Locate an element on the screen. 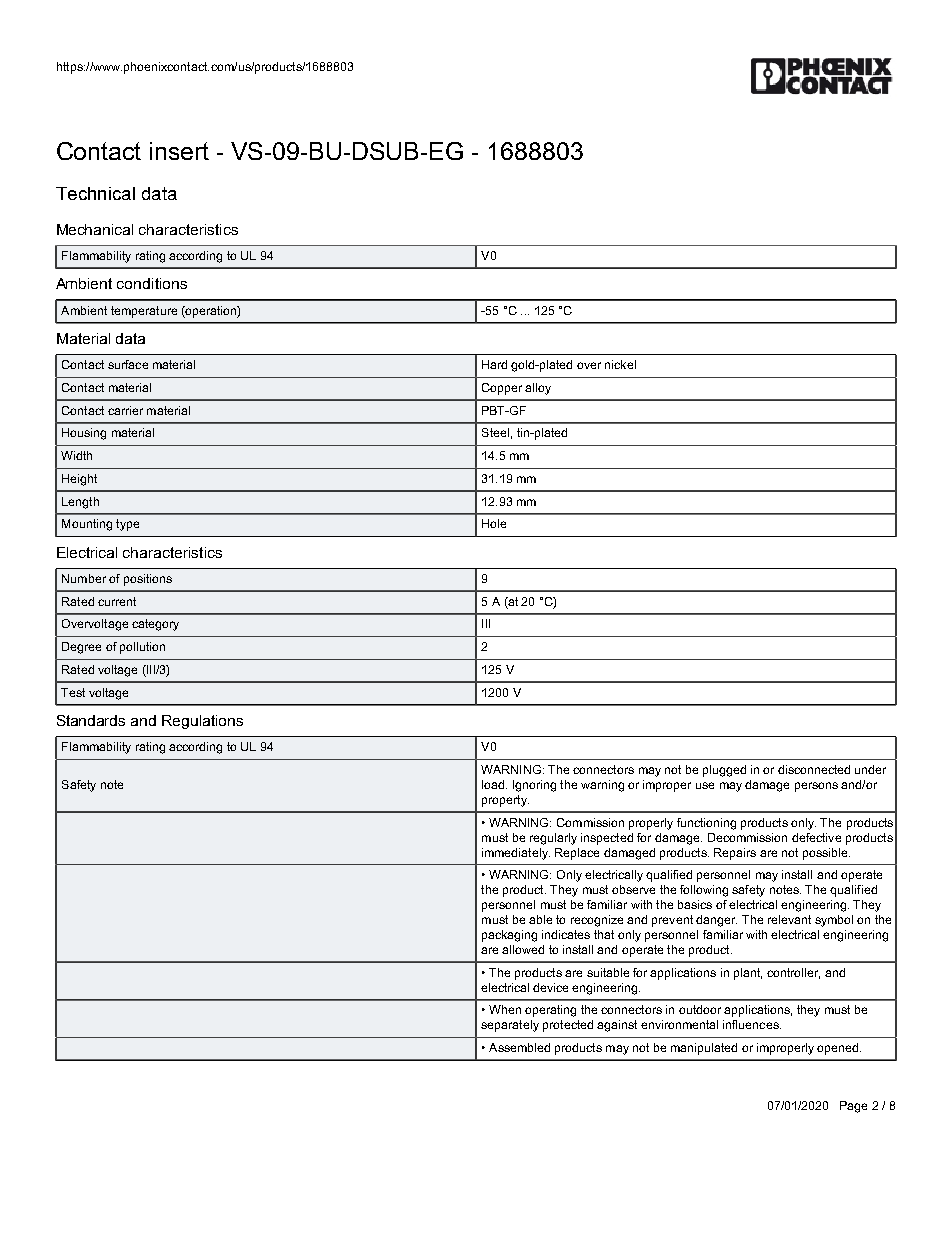  insert is located at coordinates (179, 151).
